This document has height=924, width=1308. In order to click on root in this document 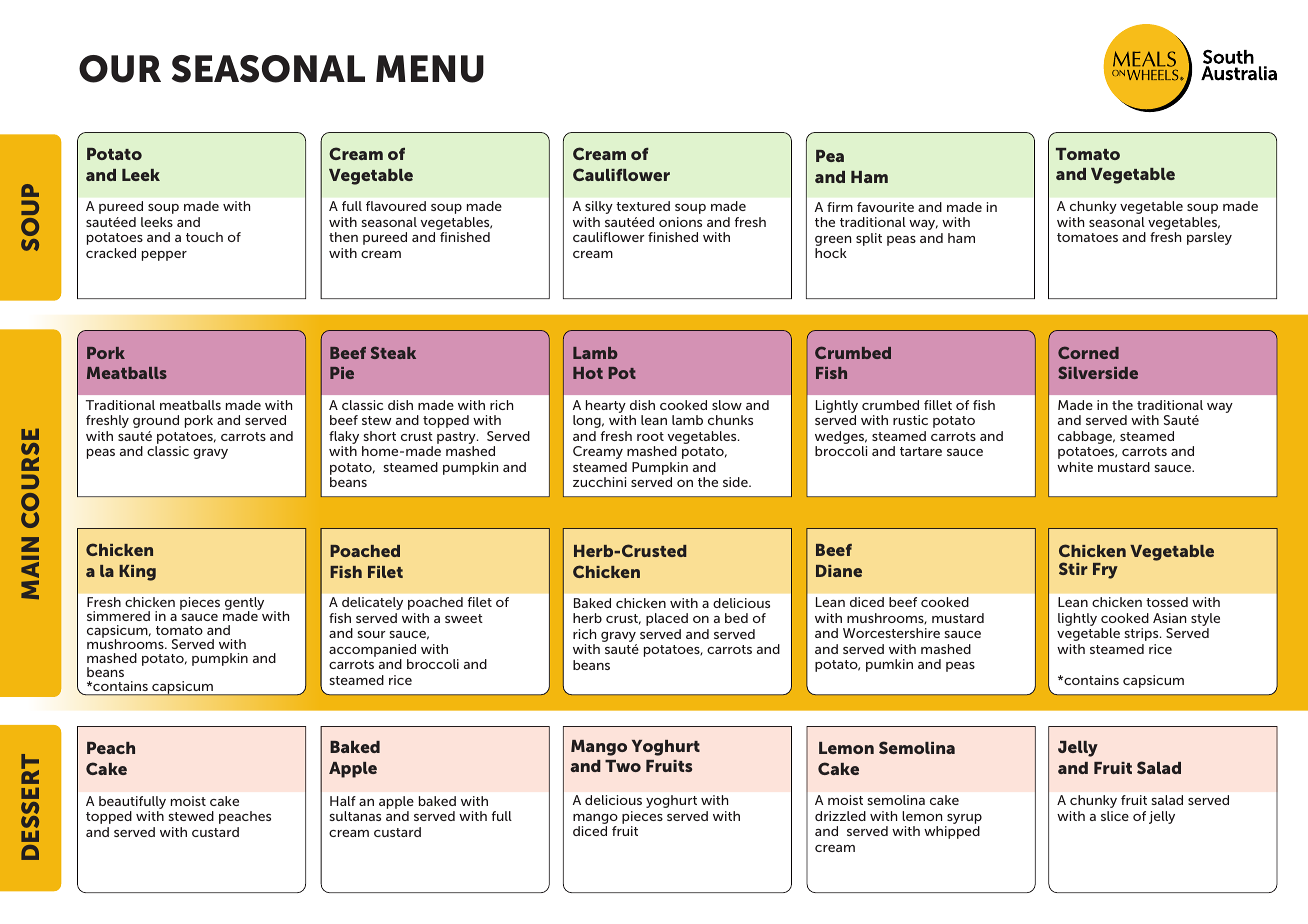, I will do `click(650, 436)`.
